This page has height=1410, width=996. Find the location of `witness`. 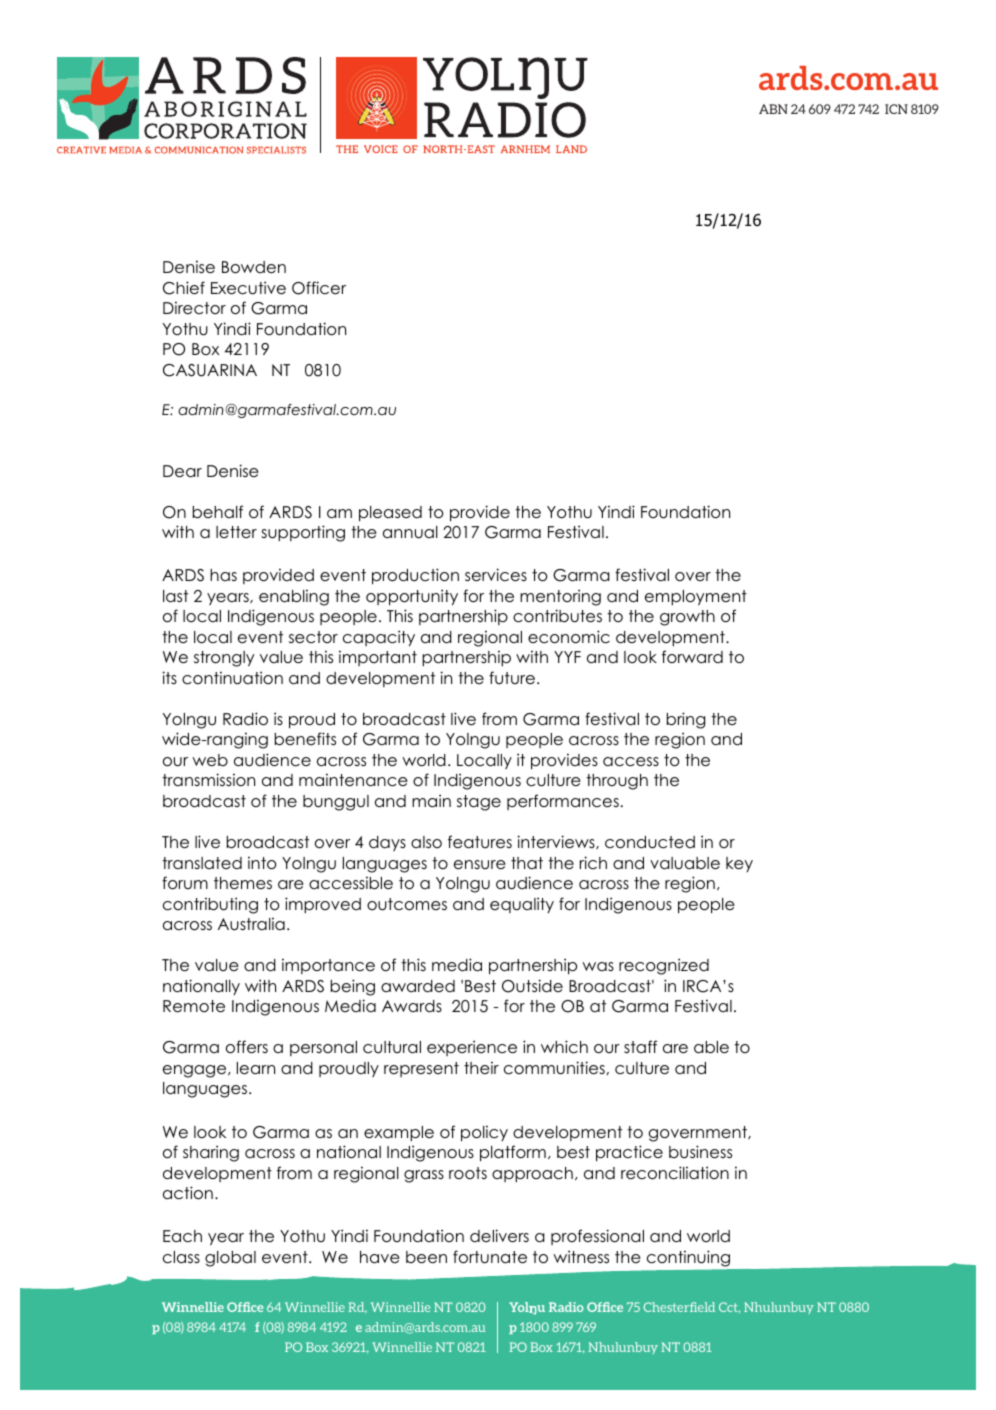

witness is located at coordinates (581, 1256).
